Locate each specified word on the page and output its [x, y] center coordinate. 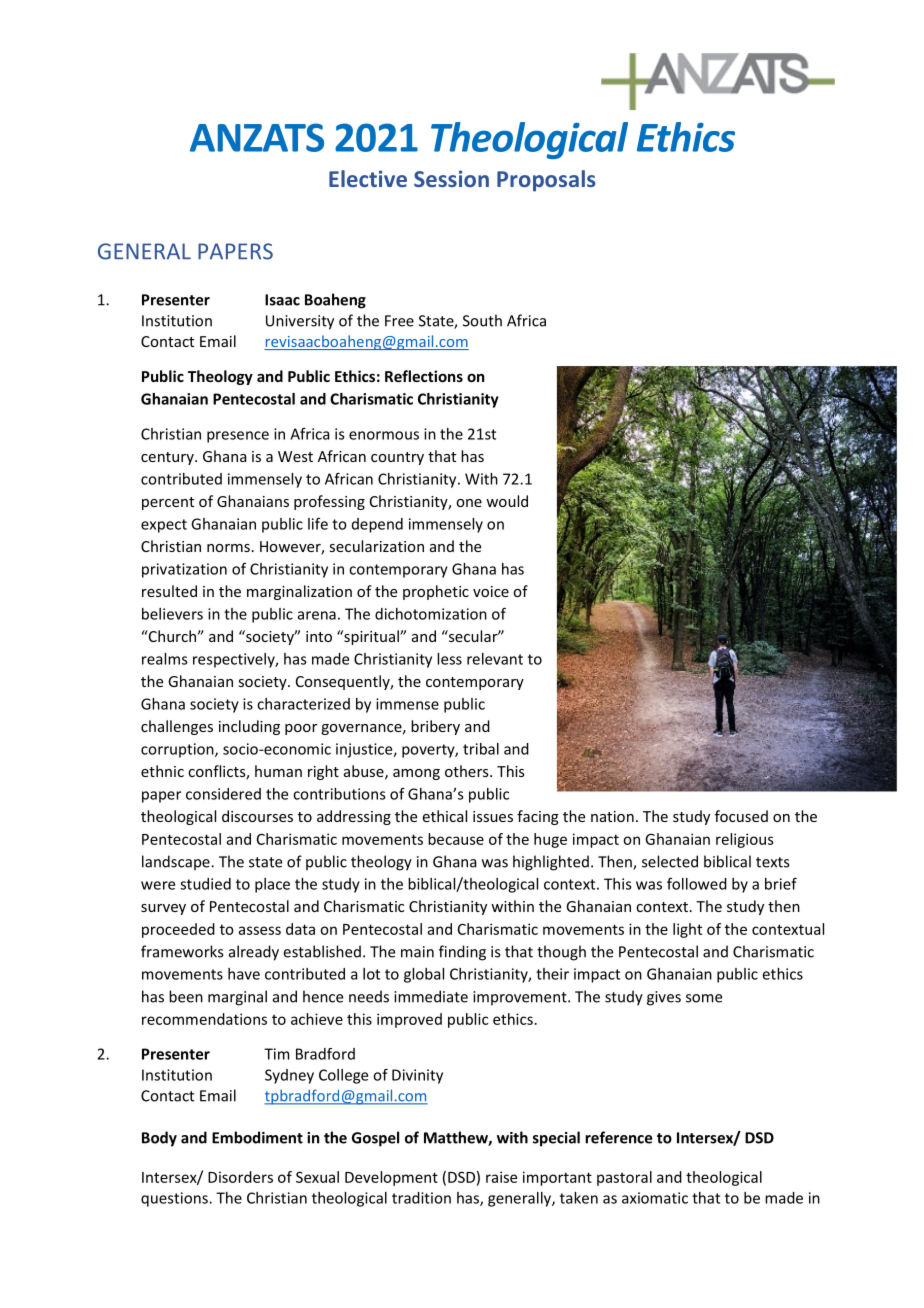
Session [451, 178]
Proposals [546, 181]
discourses [257, 816]
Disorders [240, 1177]
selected [670, 861]
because [456, 839]
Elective [368, 178]
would [507, 501]
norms [228, 548]
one [469, 503]
